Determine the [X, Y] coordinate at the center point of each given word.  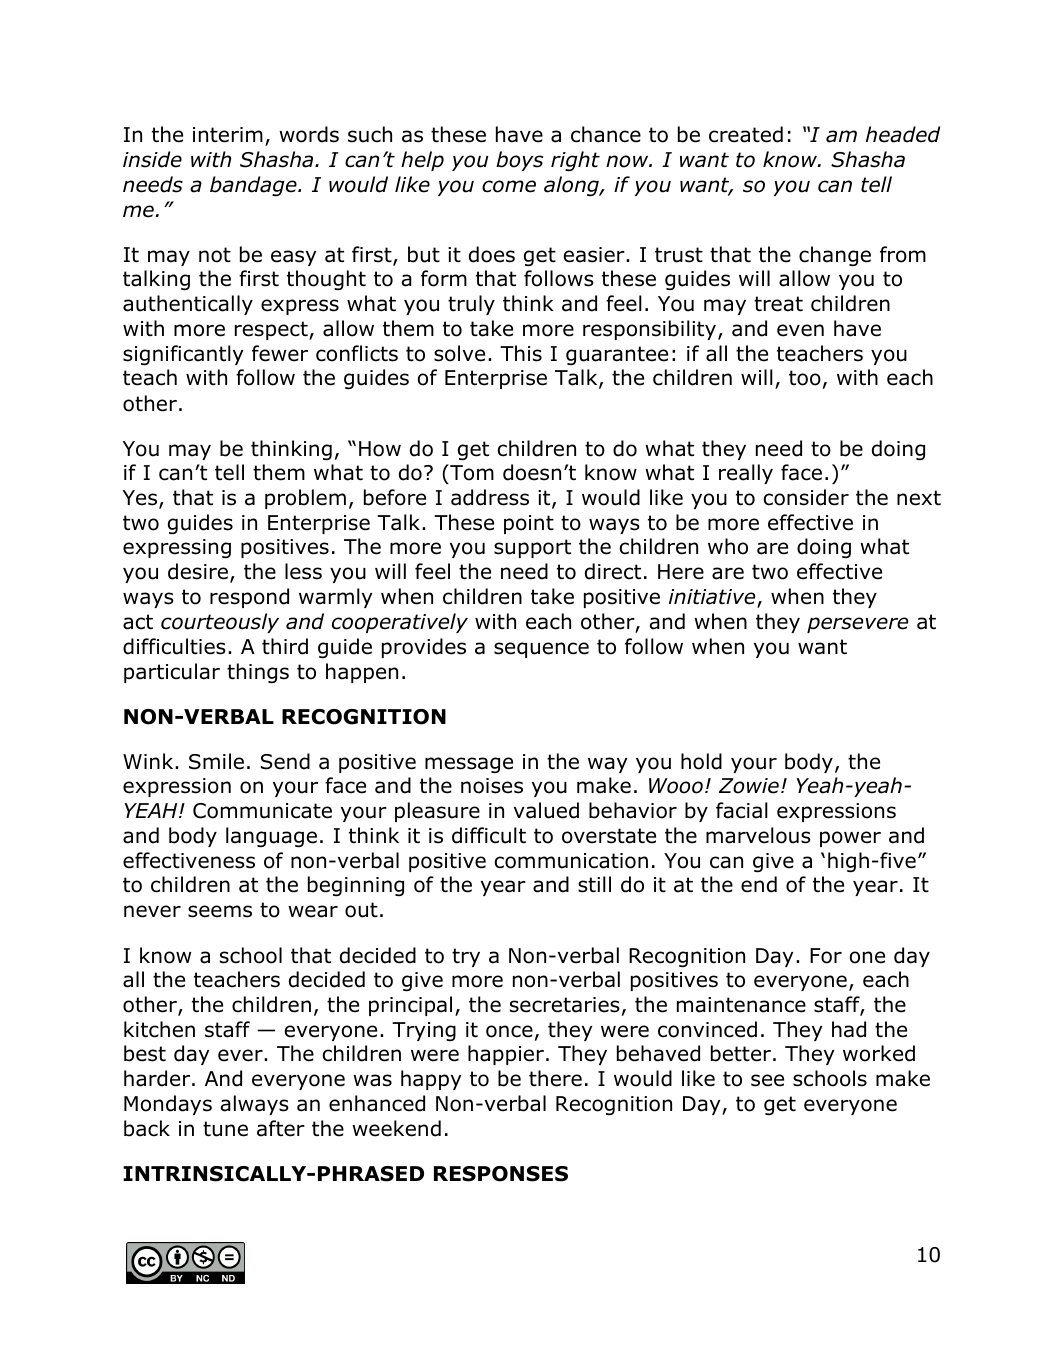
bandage [254, 186]
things [258, 673]
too [805, 378]
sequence [541, 650]
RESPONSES [501, 1174]
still [594, 884]
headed [903, 134]
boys [519, 161]
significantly [183, 355]
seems [220, 911]
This [521, 353]
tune [225, 1129]
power [850, 839]
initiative [713, 598]
